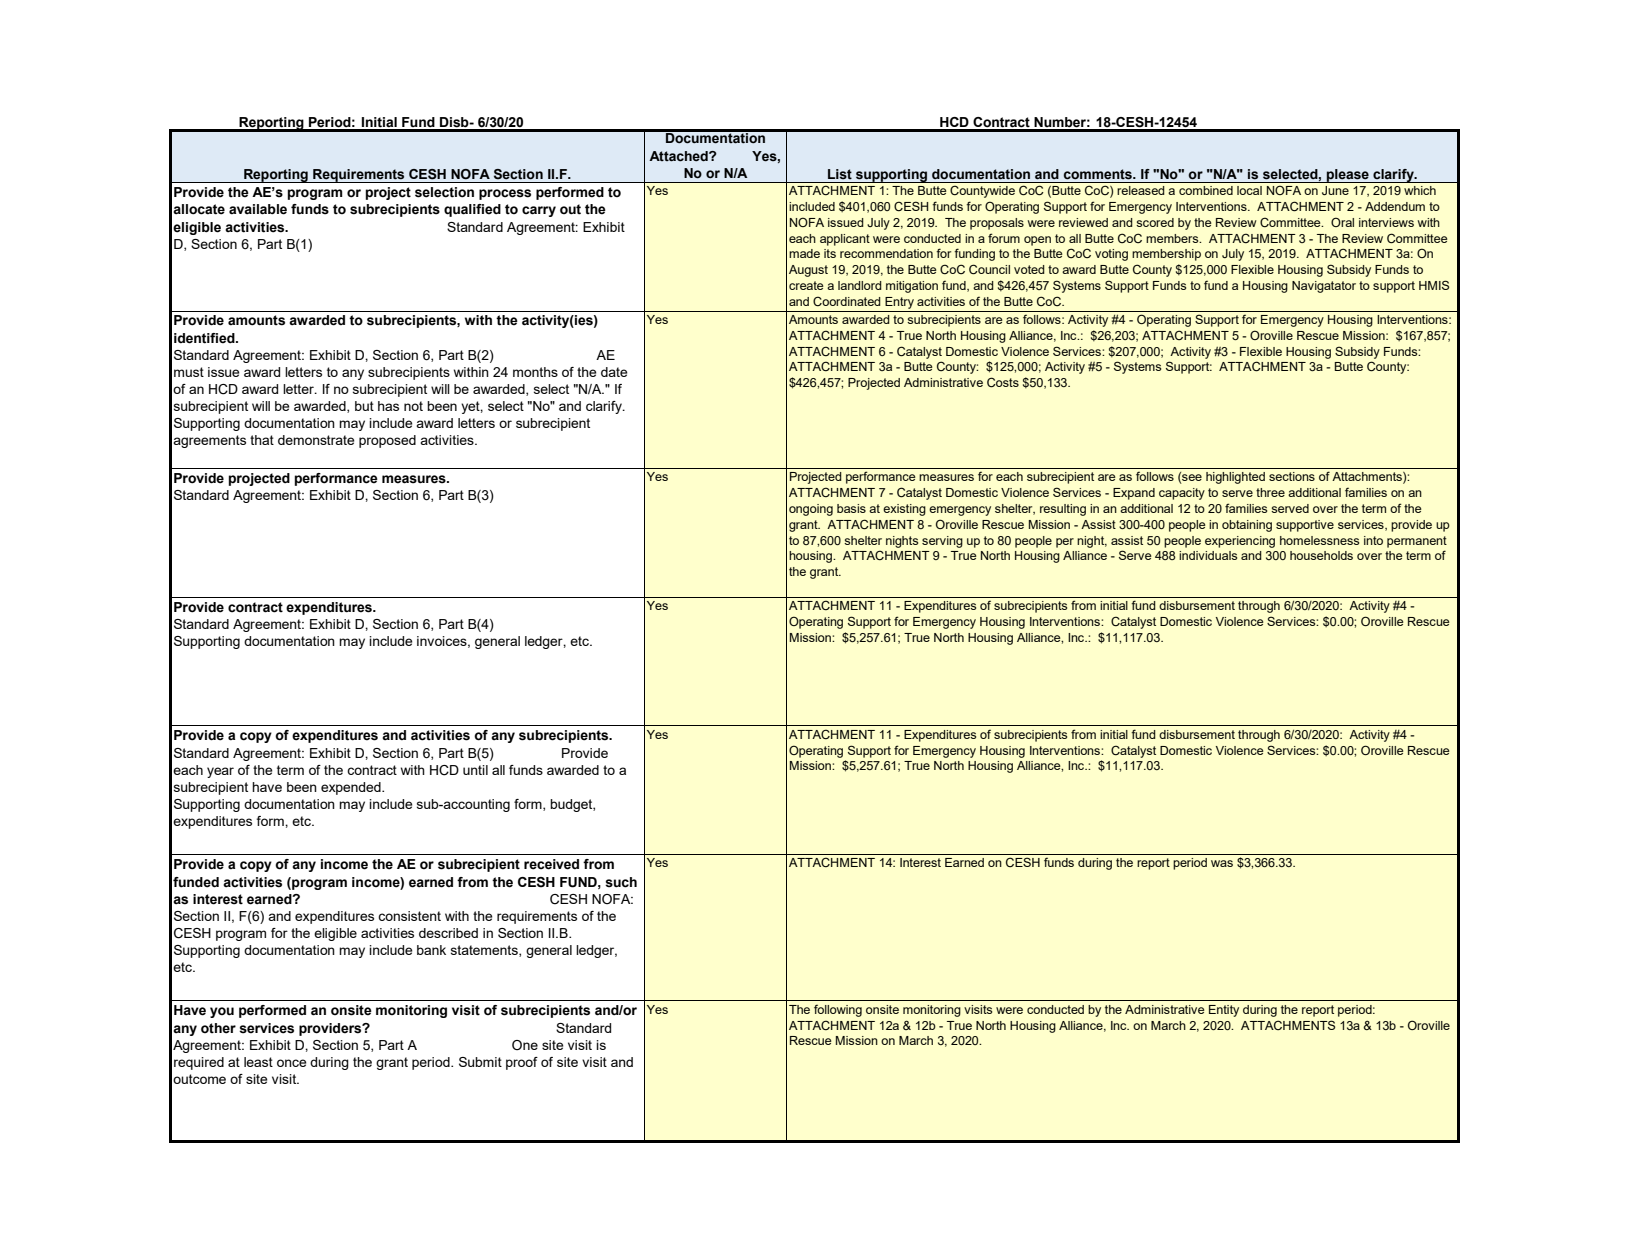 Image resolution: width=1631 pixels, height=1260 pixels. I want to click on local, so click(1249, 190).
